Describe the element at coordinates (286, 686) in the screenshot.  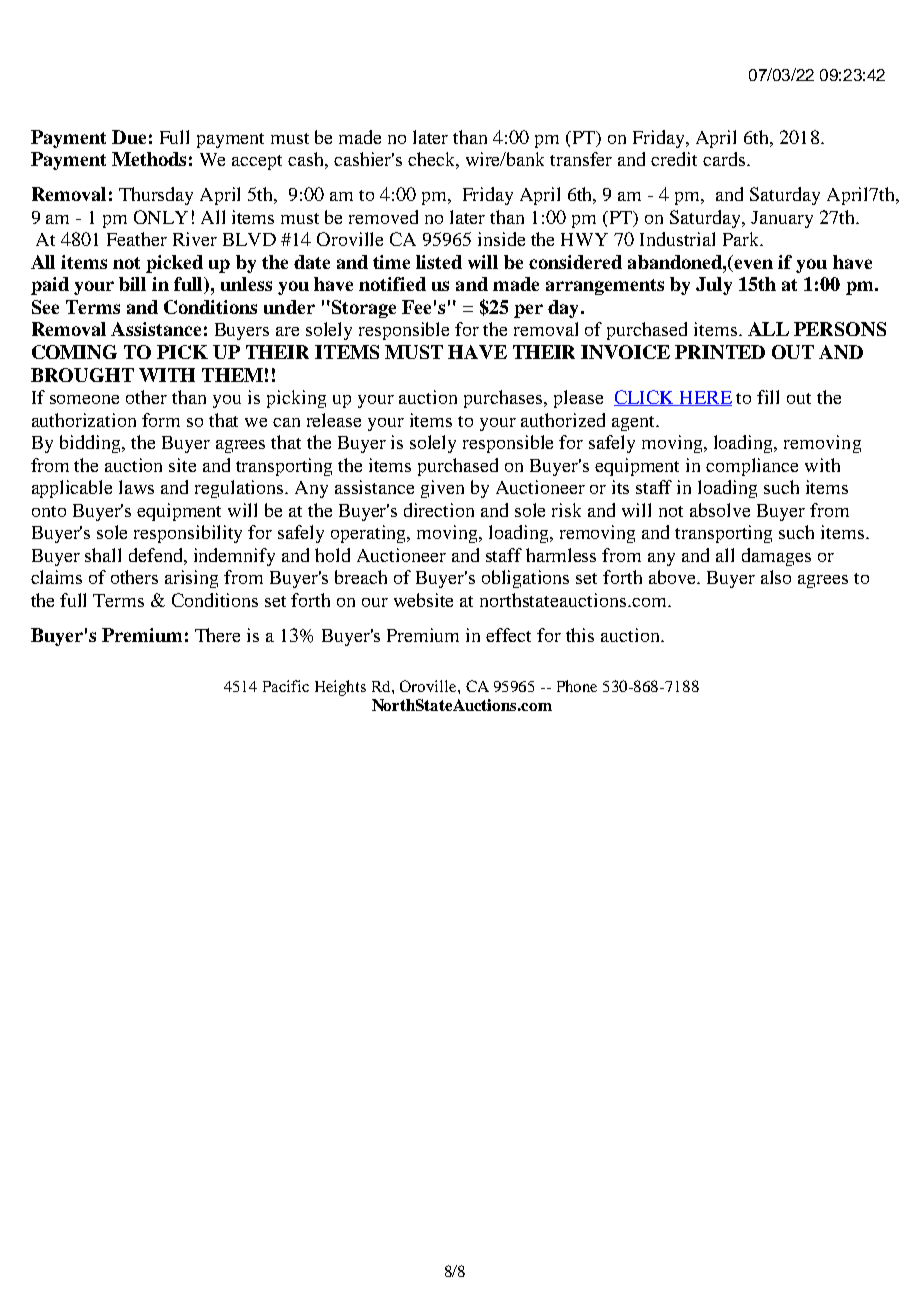
I see `Pacific` at that location.
